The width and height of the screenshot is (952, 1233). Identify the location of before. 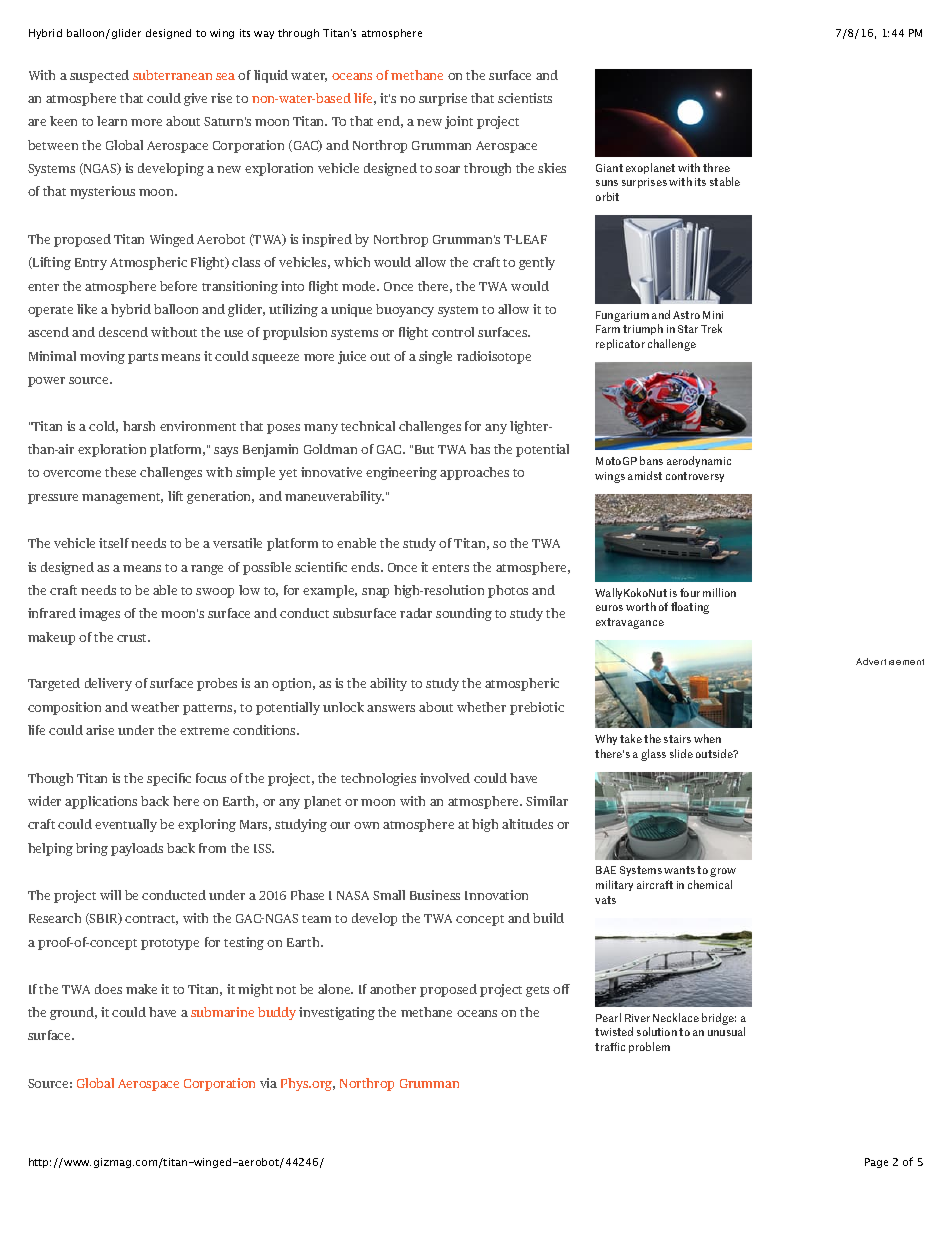
(178, 286).
